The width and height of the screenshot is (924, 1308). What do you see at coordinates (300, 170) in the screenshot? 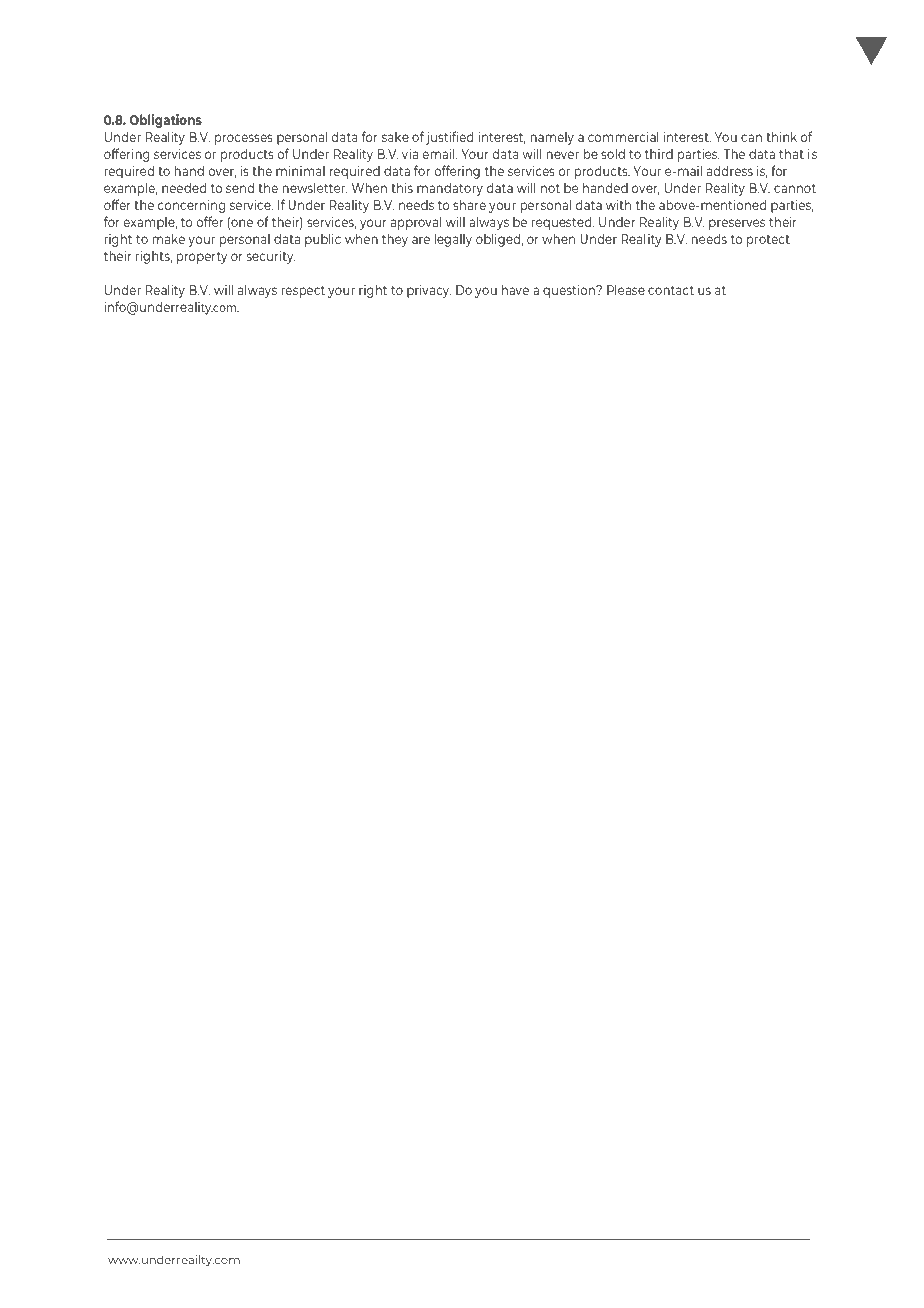
I see `minimal` at bounding box center [300, 170].
